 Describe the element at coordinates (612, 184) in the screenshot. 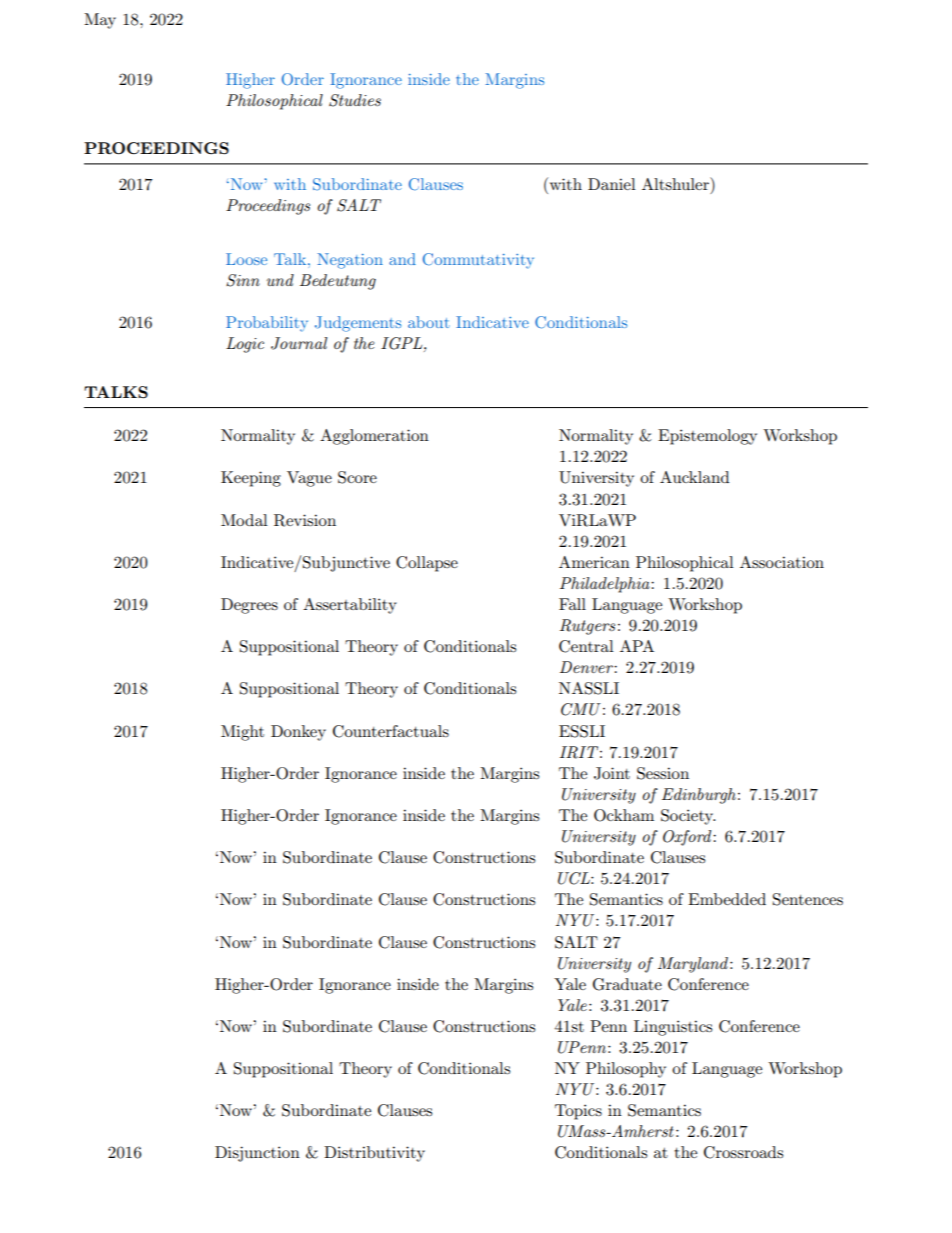

I see `Daniel` at that location.
